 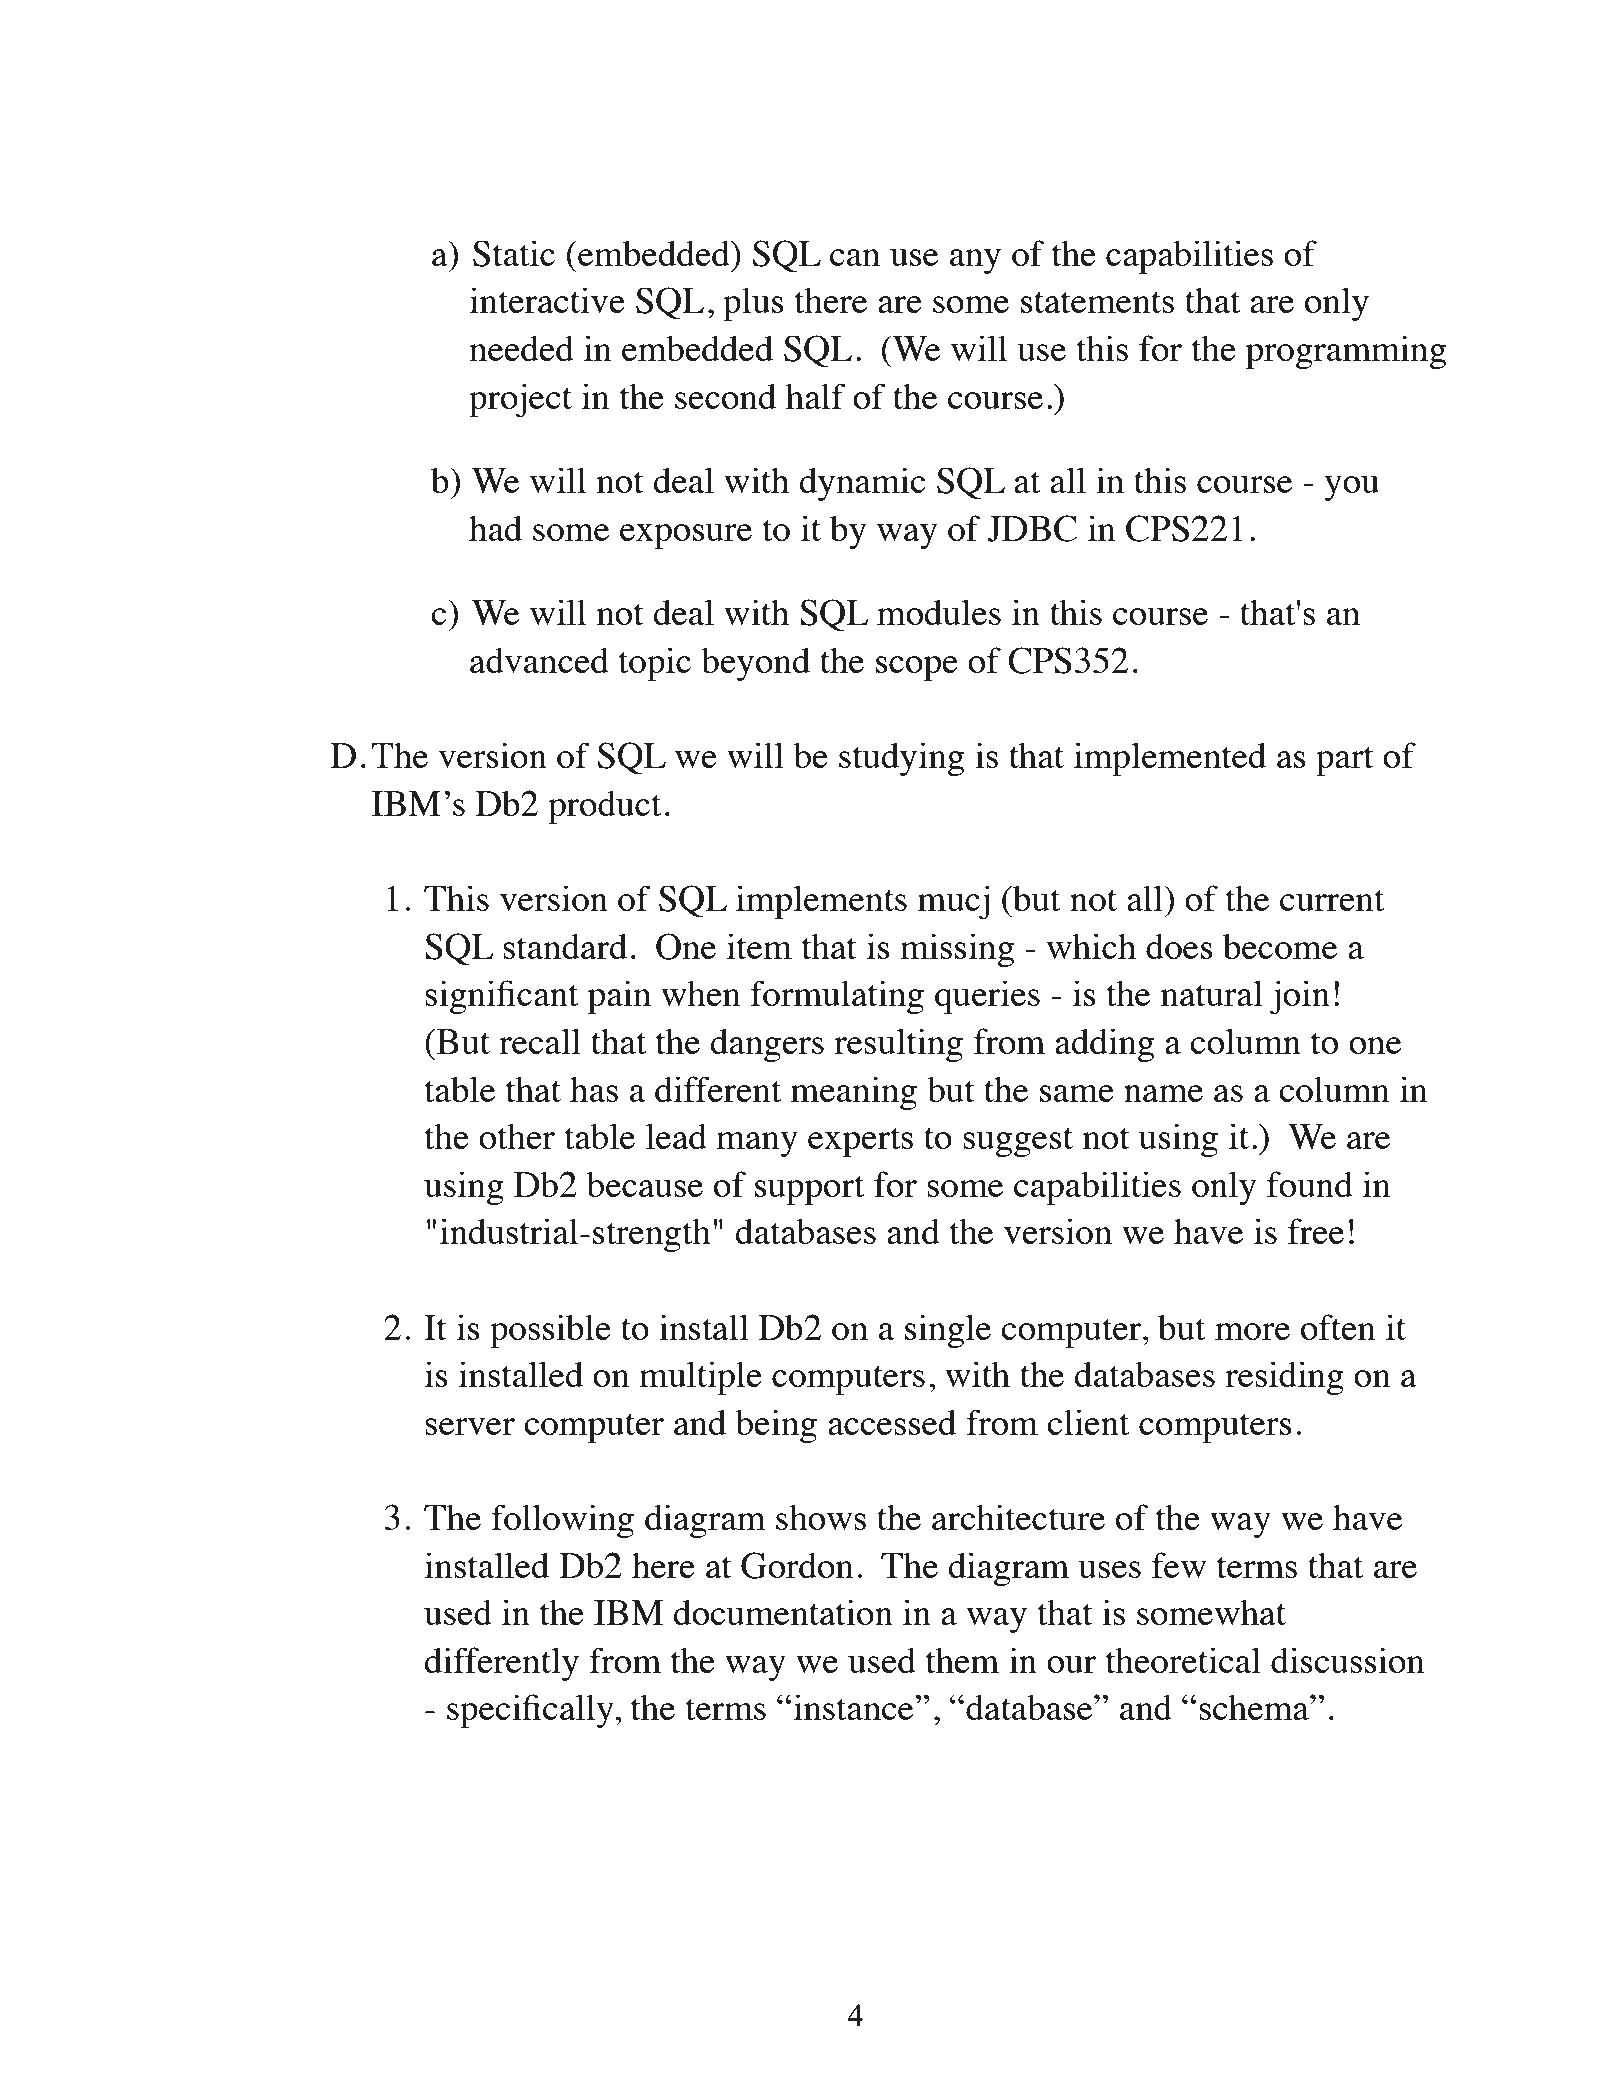 What do you see at coordinates (565, 946) in the screenshot?
I see `standard` at bounding box center [565, 946].
